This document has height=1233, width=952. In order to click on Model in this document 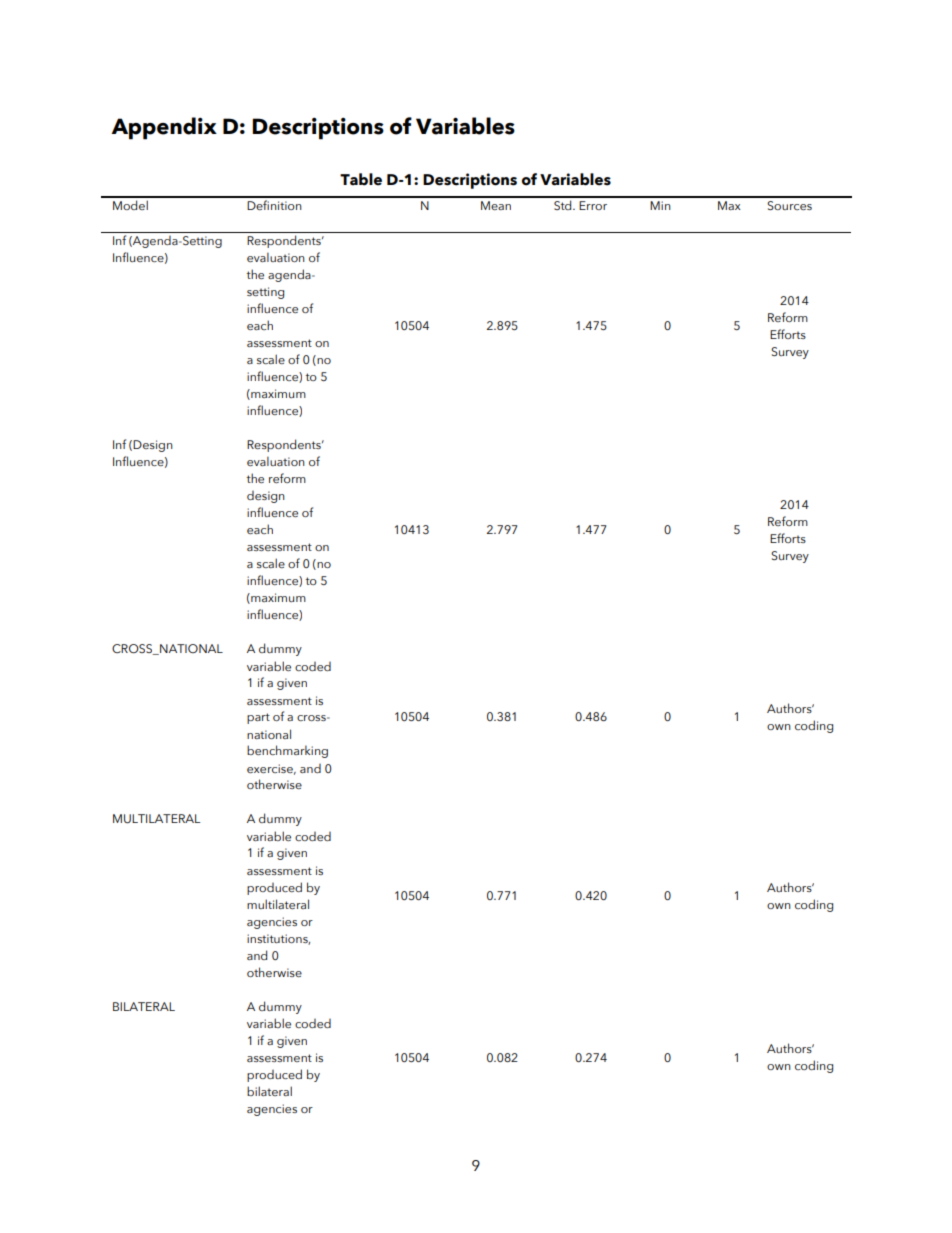, I will do `click(130, 205)`.
